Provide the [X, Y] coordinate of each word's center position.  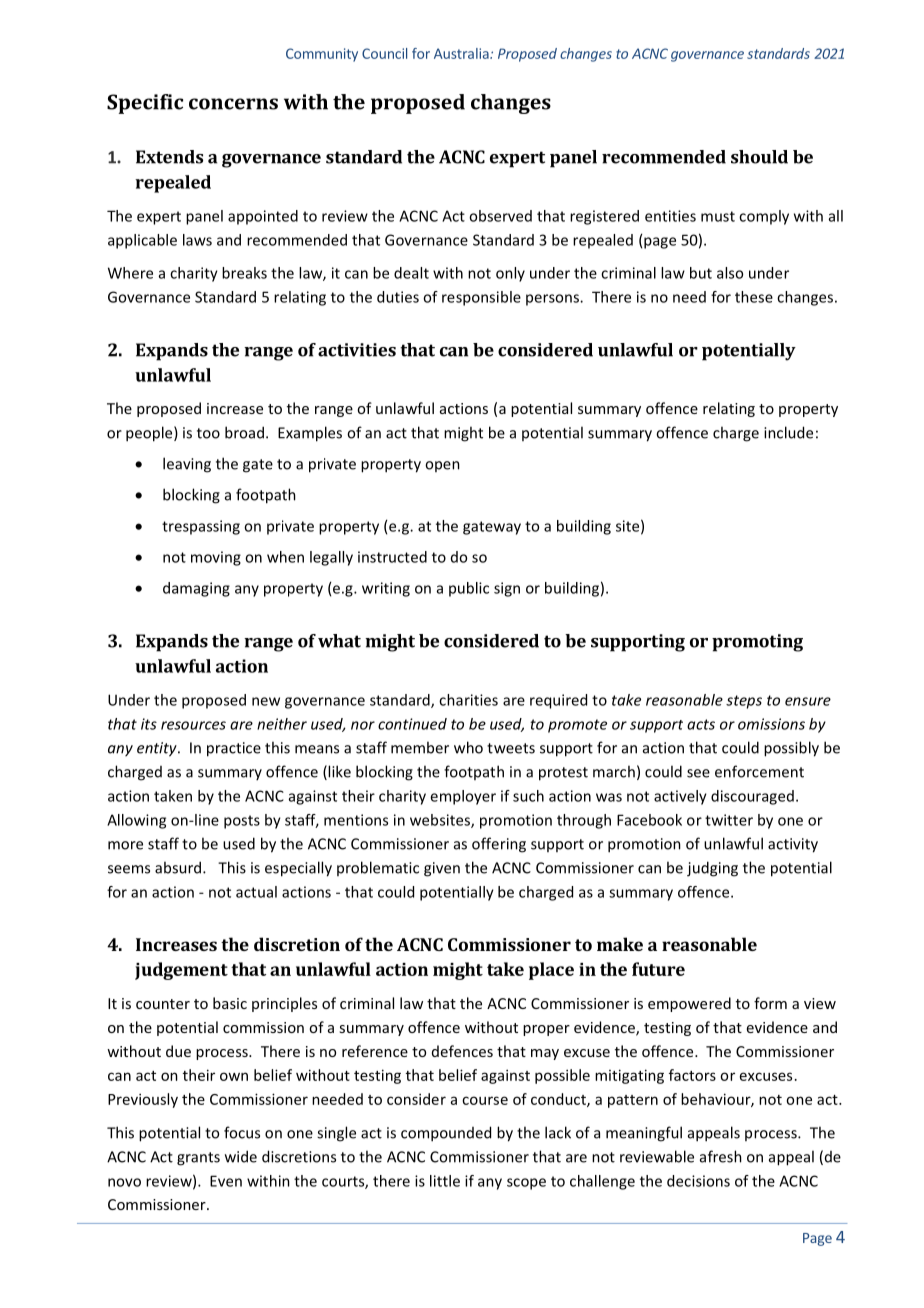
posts [242, 822]
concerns [233, 104]
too [208, 433]
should [759, 157]
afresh [721, 1156]
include [788, 432]
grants [198, 1159]
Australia [462, 53]
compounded [446, 1134]
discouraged [752, 797]
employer [463, 797]
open [442, 466]
